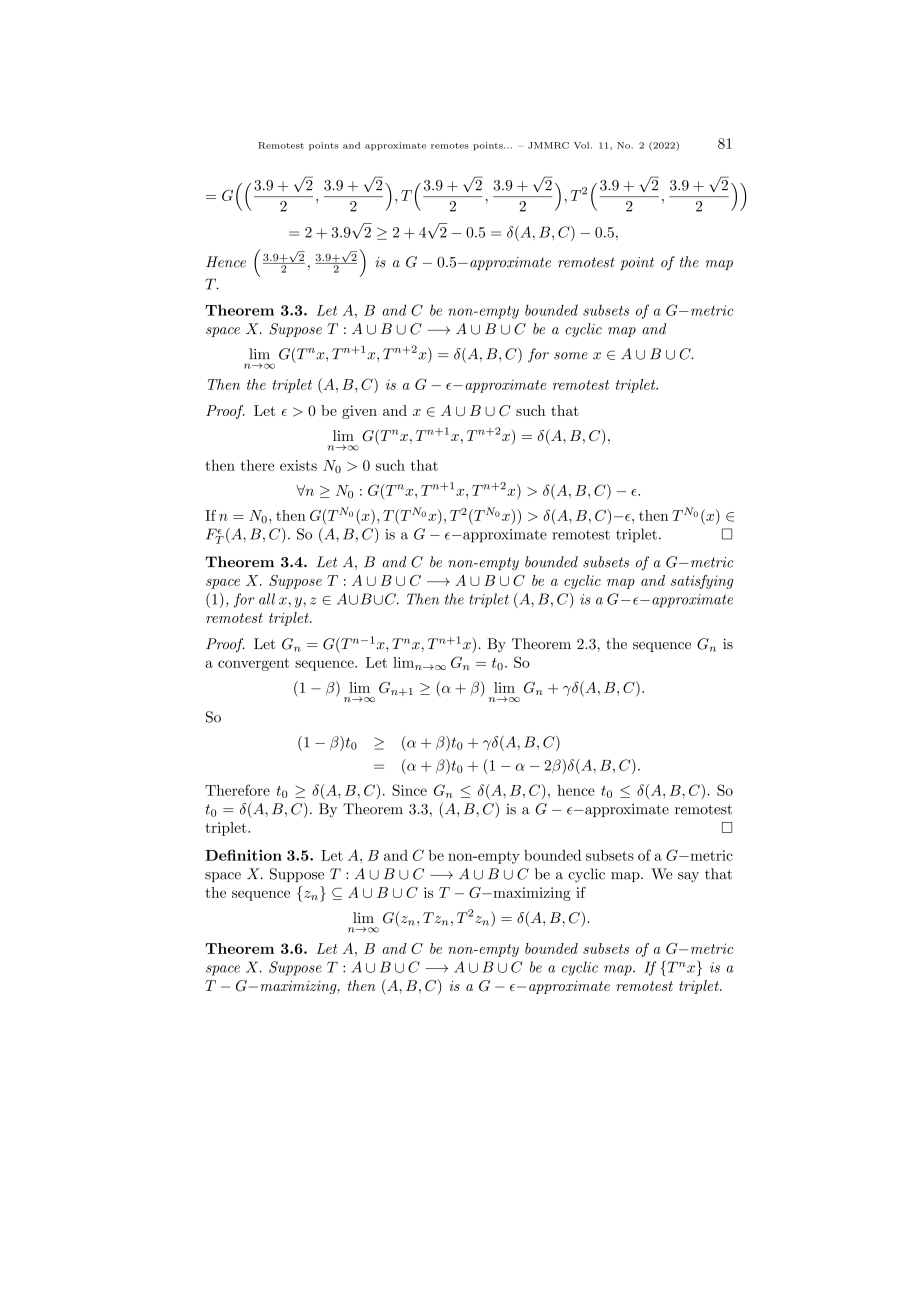  Describe the element at coordinates (409, 790) in the screenshot. I see `Since` at that location.
